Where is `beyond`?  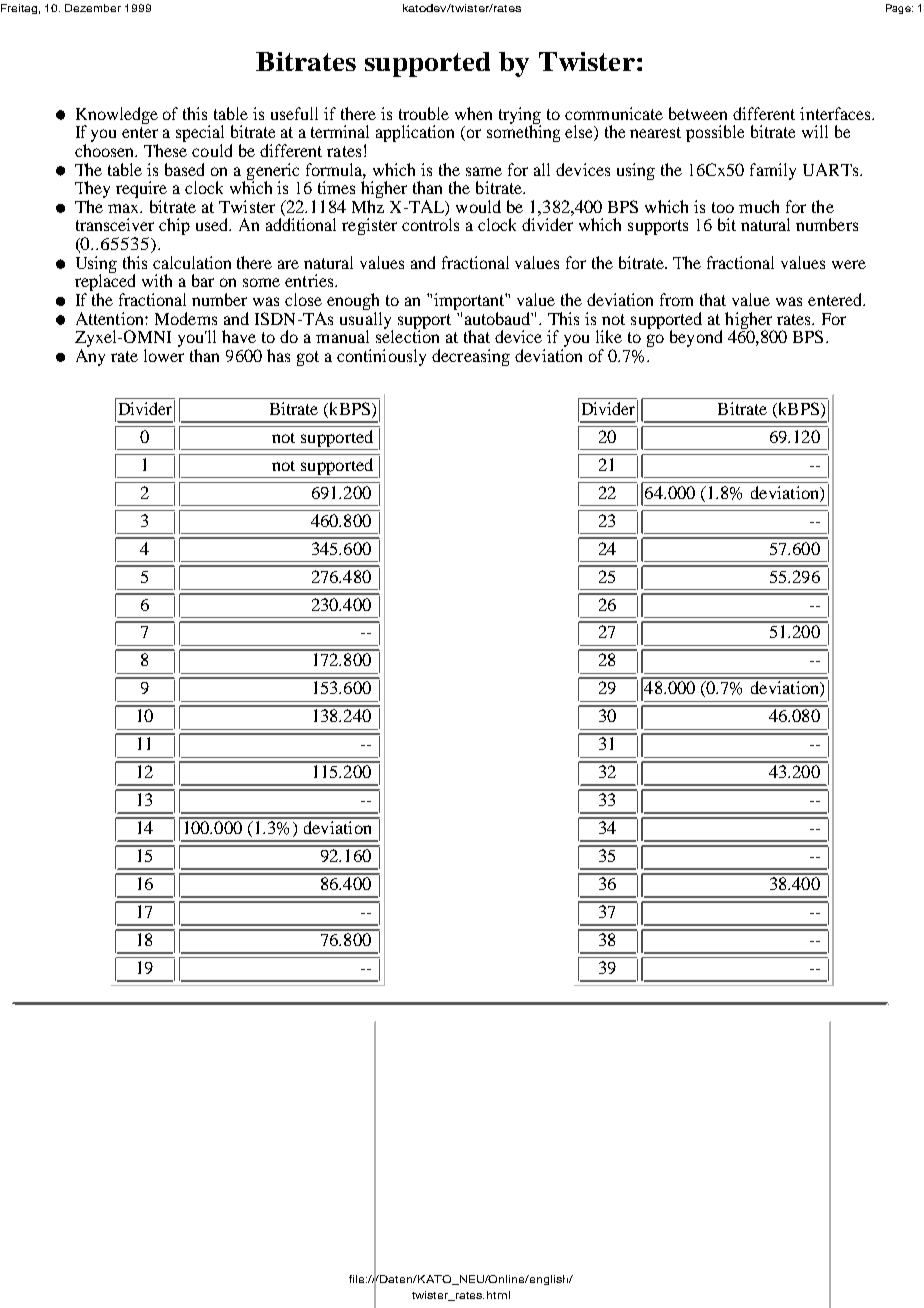 beyond is located at coordinates (696, 338).
